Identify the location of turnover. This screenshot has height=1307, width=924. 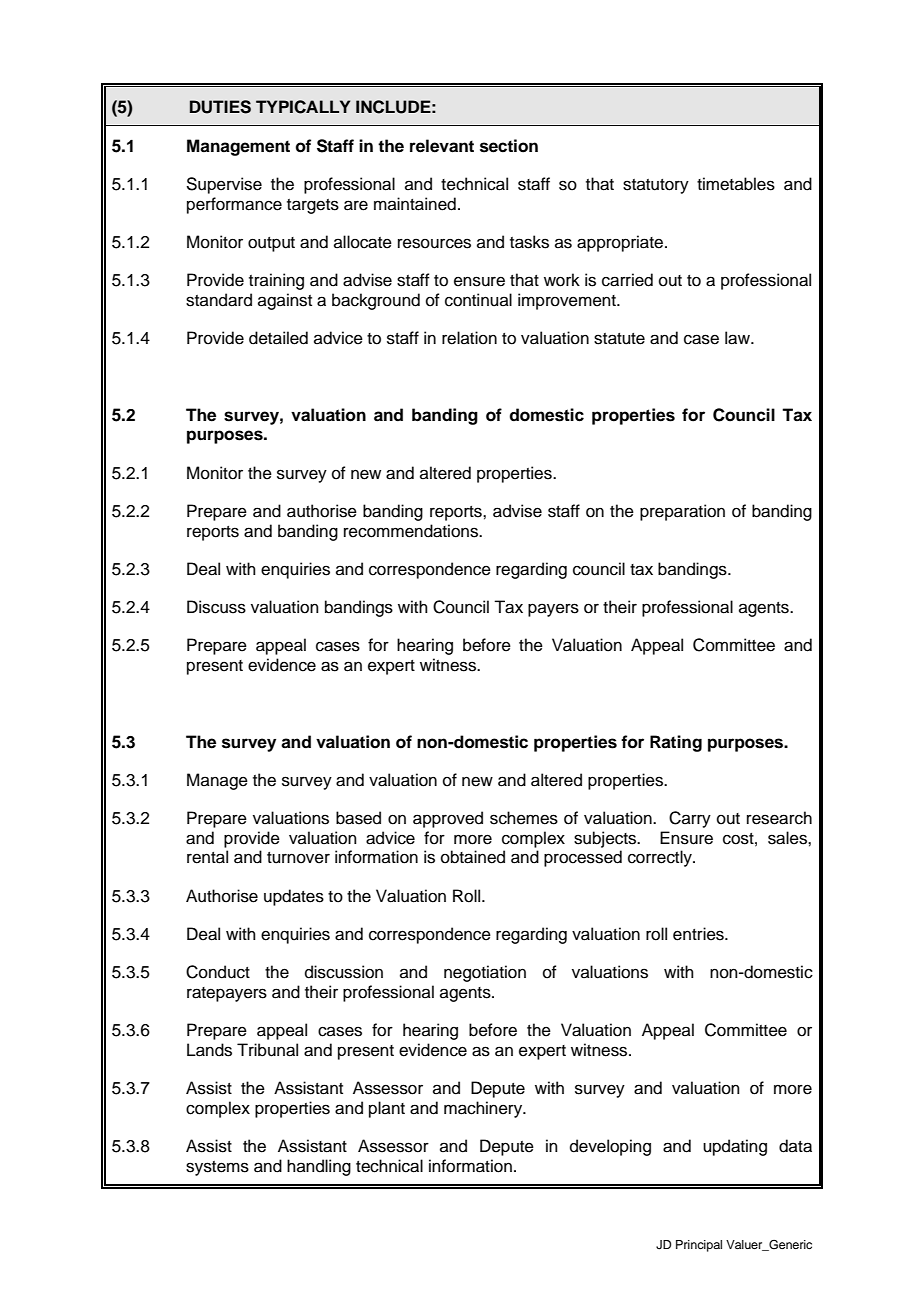
(298, 858).
